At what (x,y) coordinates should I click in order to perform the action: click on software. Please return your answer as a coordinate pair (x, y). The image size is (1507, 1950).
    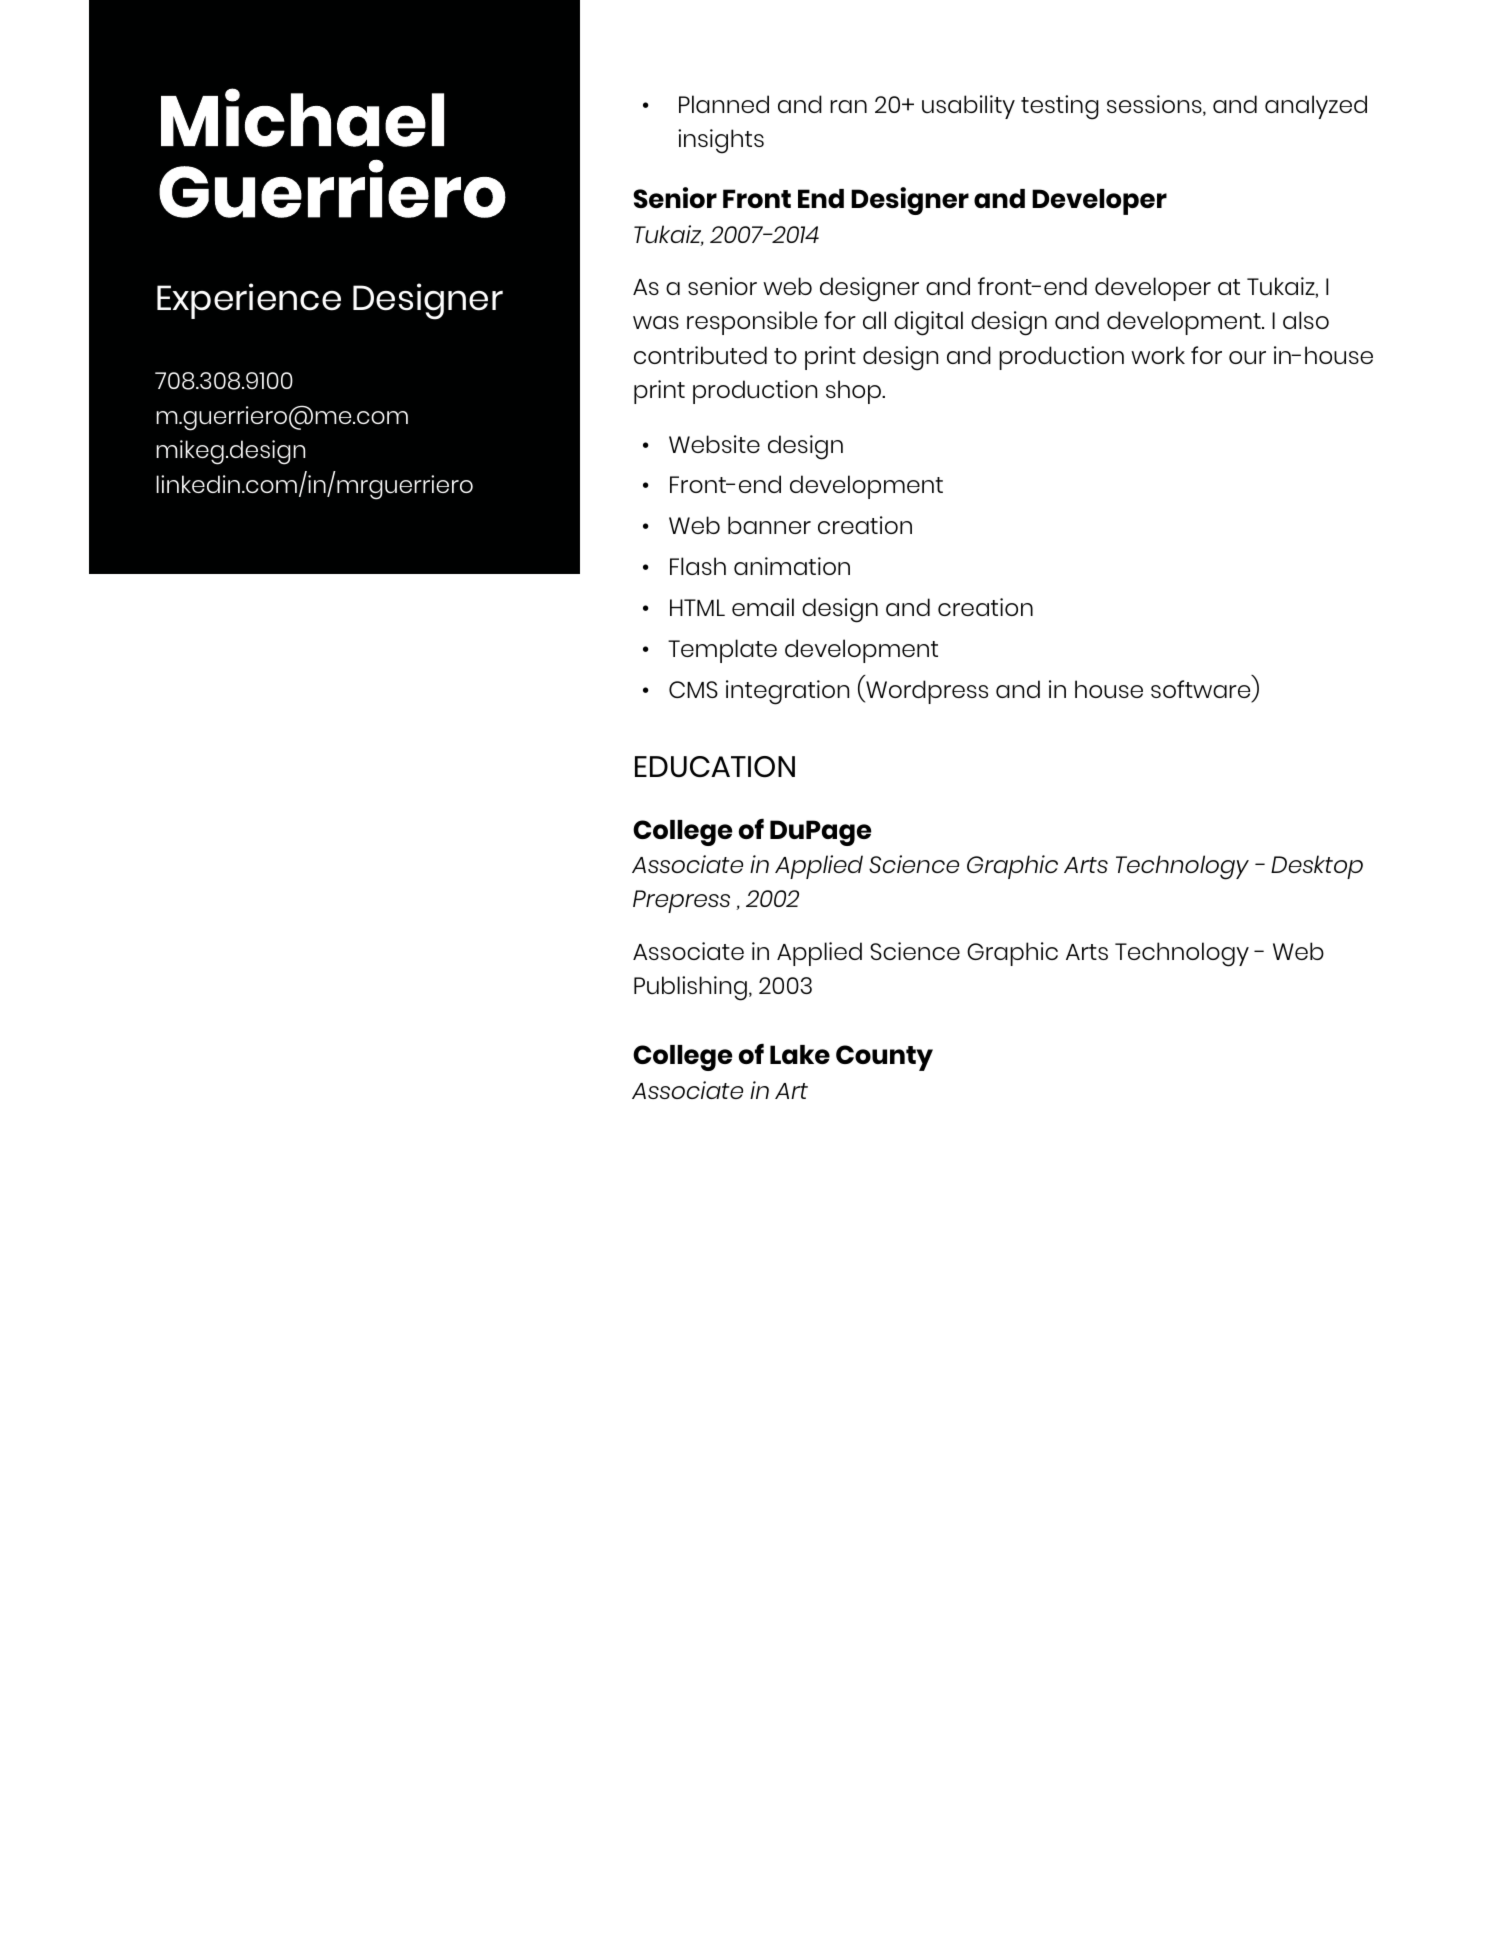
    Looking at the image, I should click on (1200, 689).
